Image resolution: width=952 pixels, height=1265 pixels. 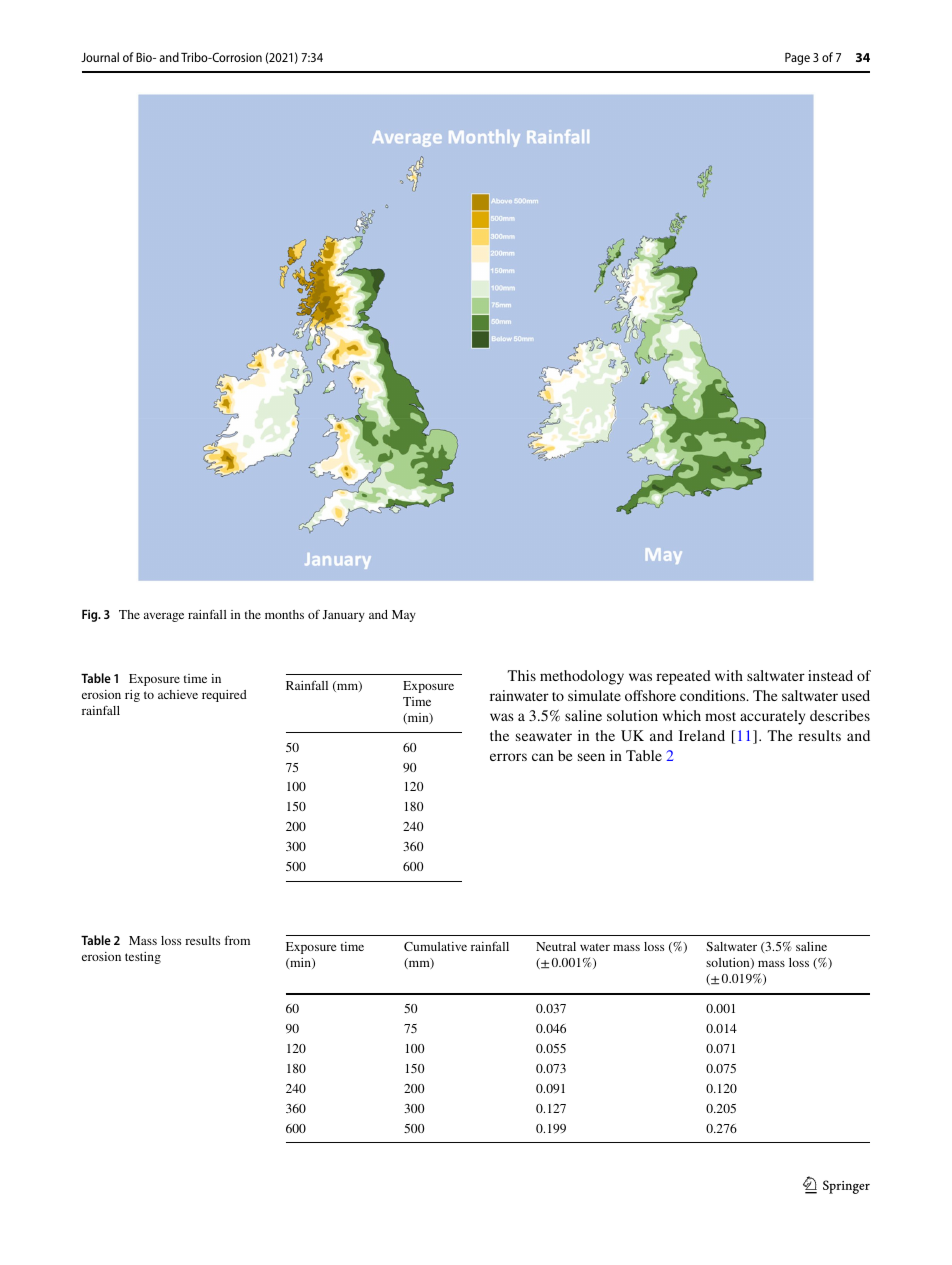 What do you see at coordinates (178, 694) in the screenshot?
I see `achieve` at bounding box center [178, 694].
